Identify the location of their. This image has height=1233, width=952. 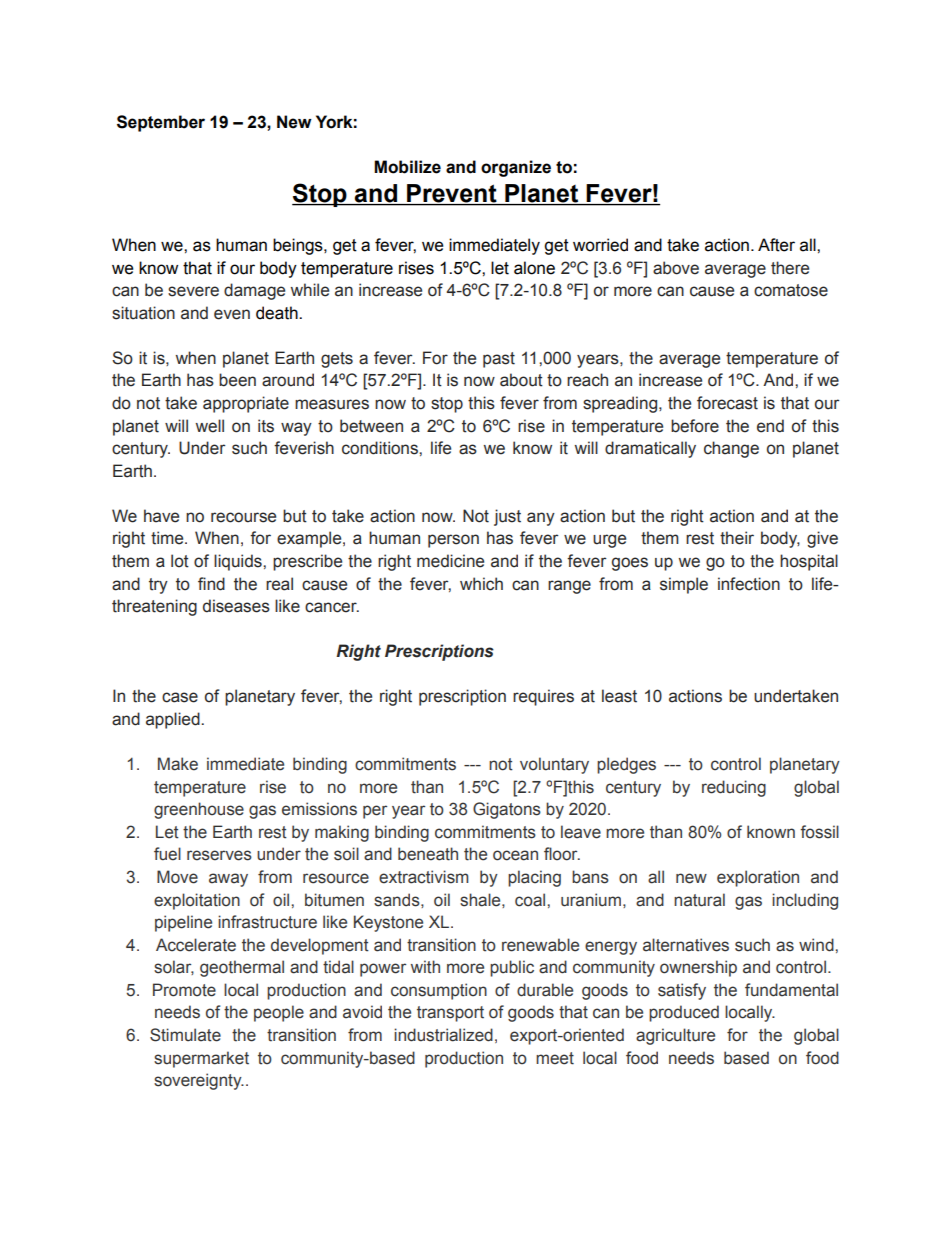
(737, 538).
